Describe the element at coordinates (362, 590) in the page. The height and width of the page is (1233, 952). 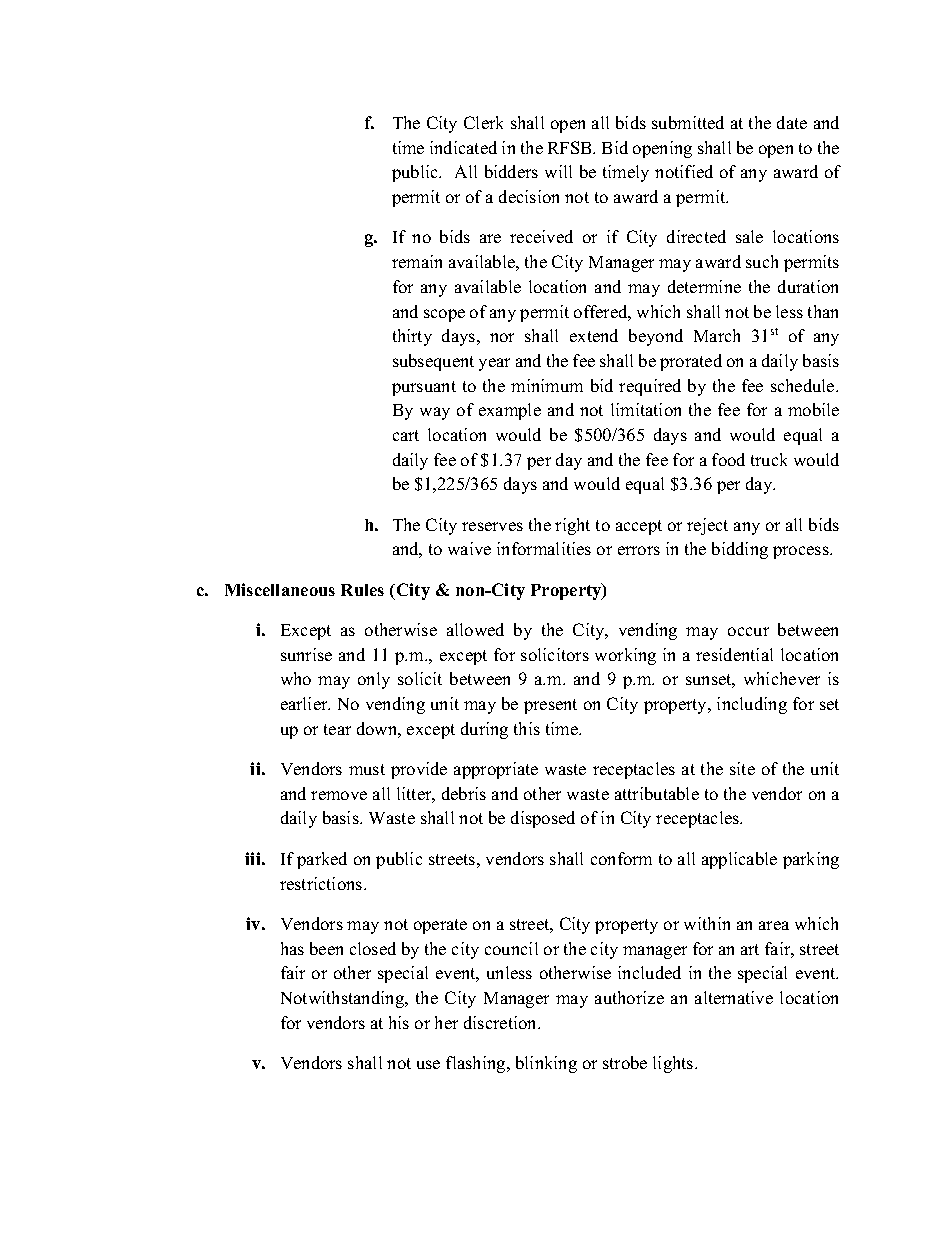
I see `Rules` at that location.
